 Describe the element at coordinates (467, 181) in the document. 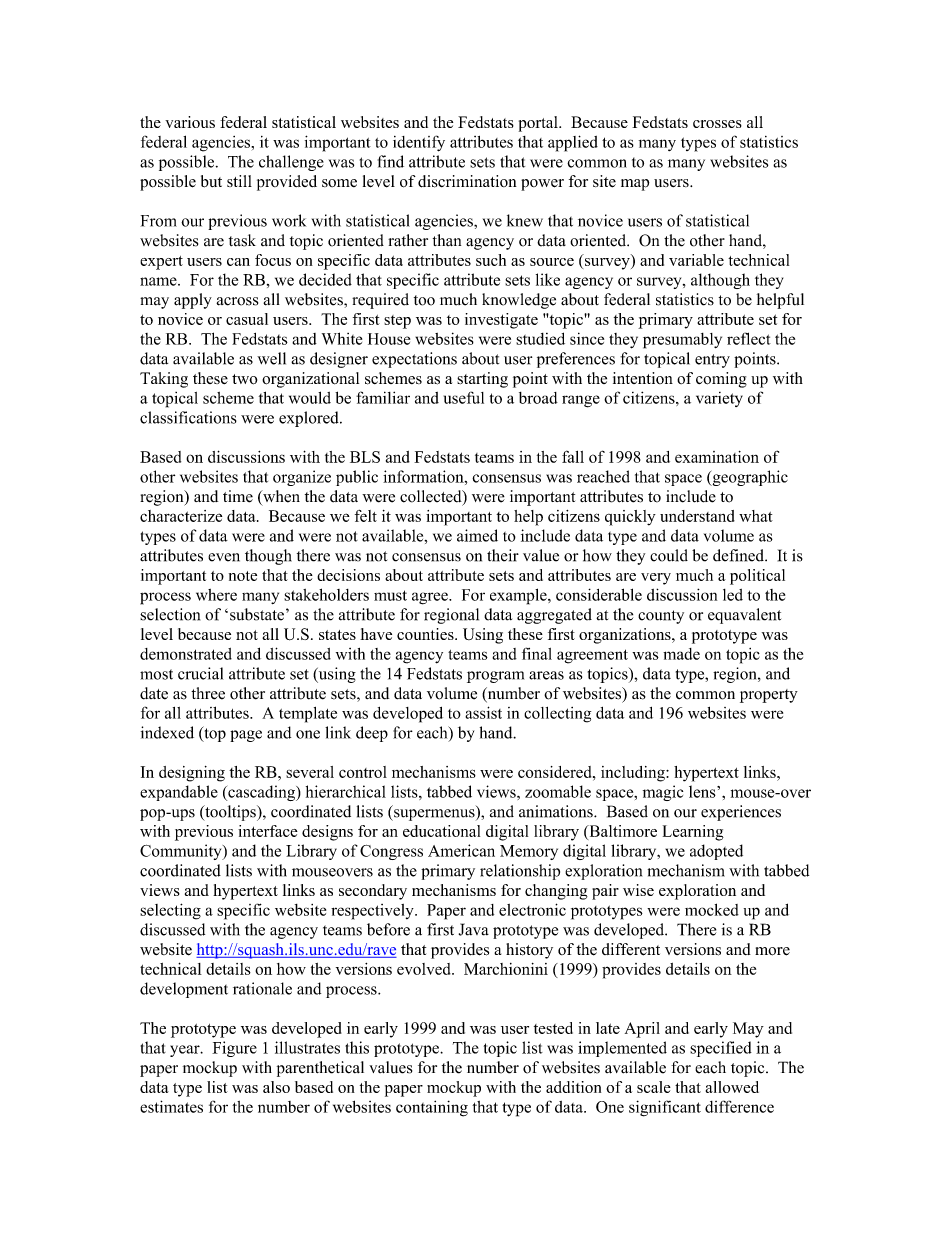

I see `discrimination` at that location.
